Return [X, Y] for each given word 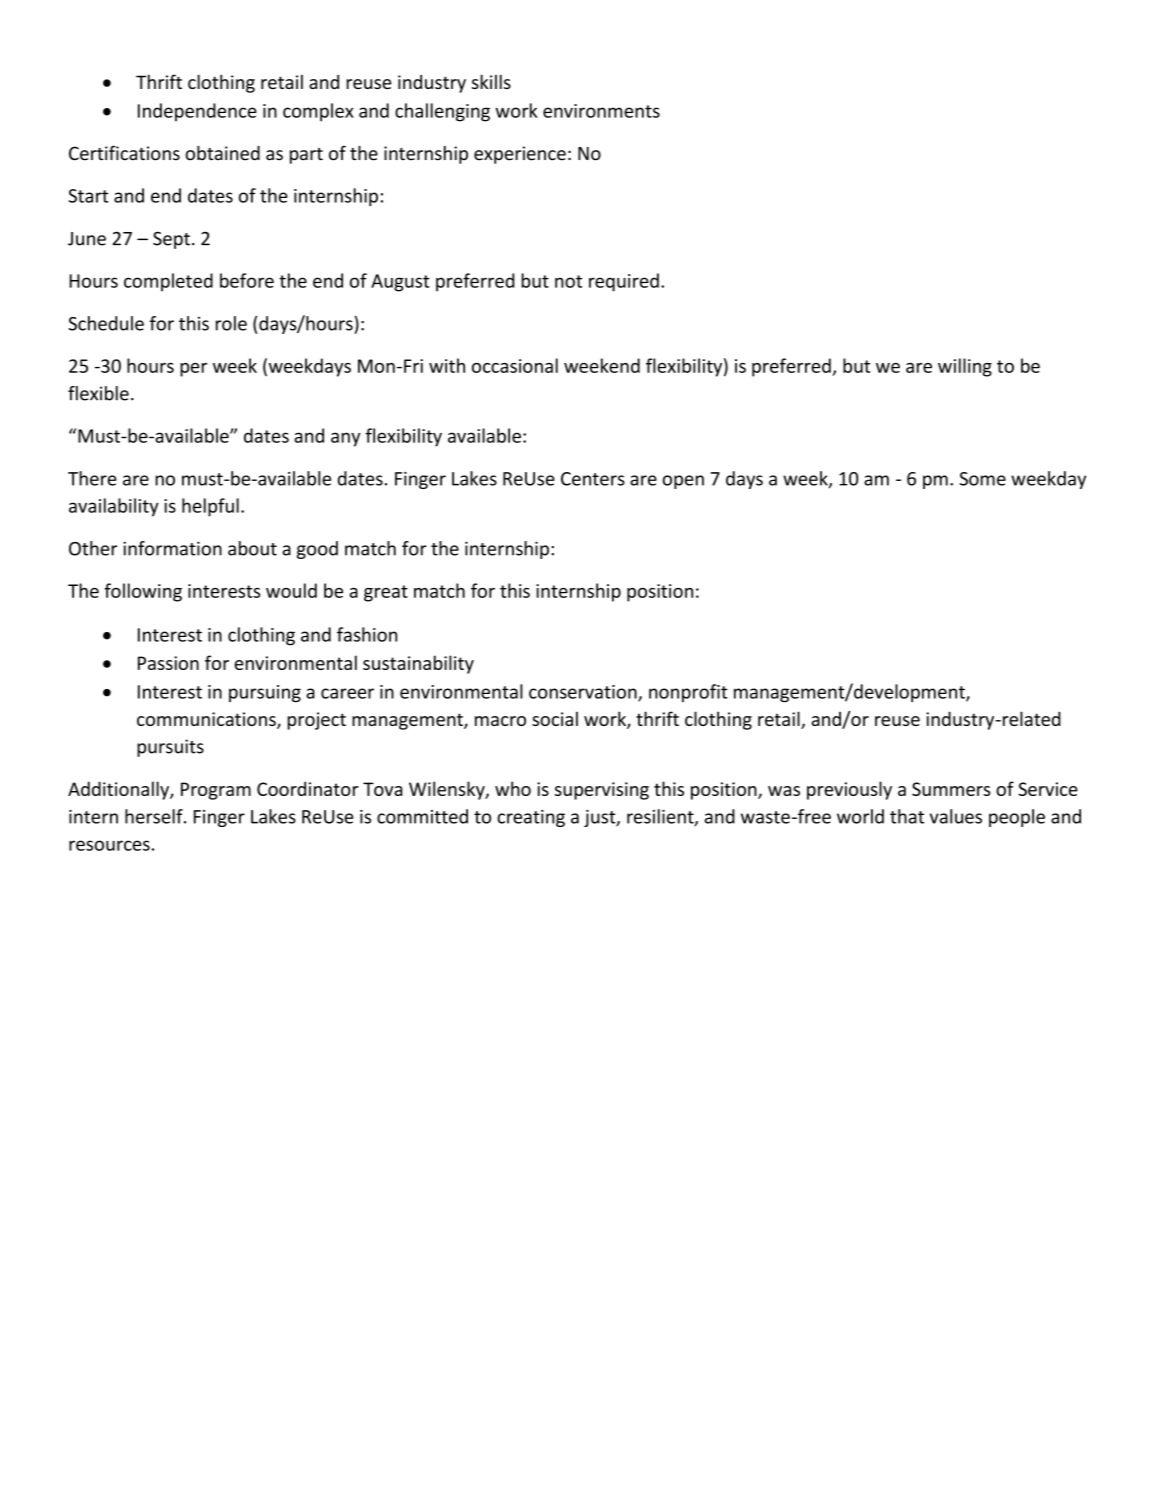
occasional [515, 365]
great [386, 593]
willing [965, 367]
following [143, 592]
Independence [197, 112]
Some [983, 479]
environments [601, 111]
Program [216, 791]
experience [520, 155]
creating [531, 818]
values [956, 816]
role [231, 323]
